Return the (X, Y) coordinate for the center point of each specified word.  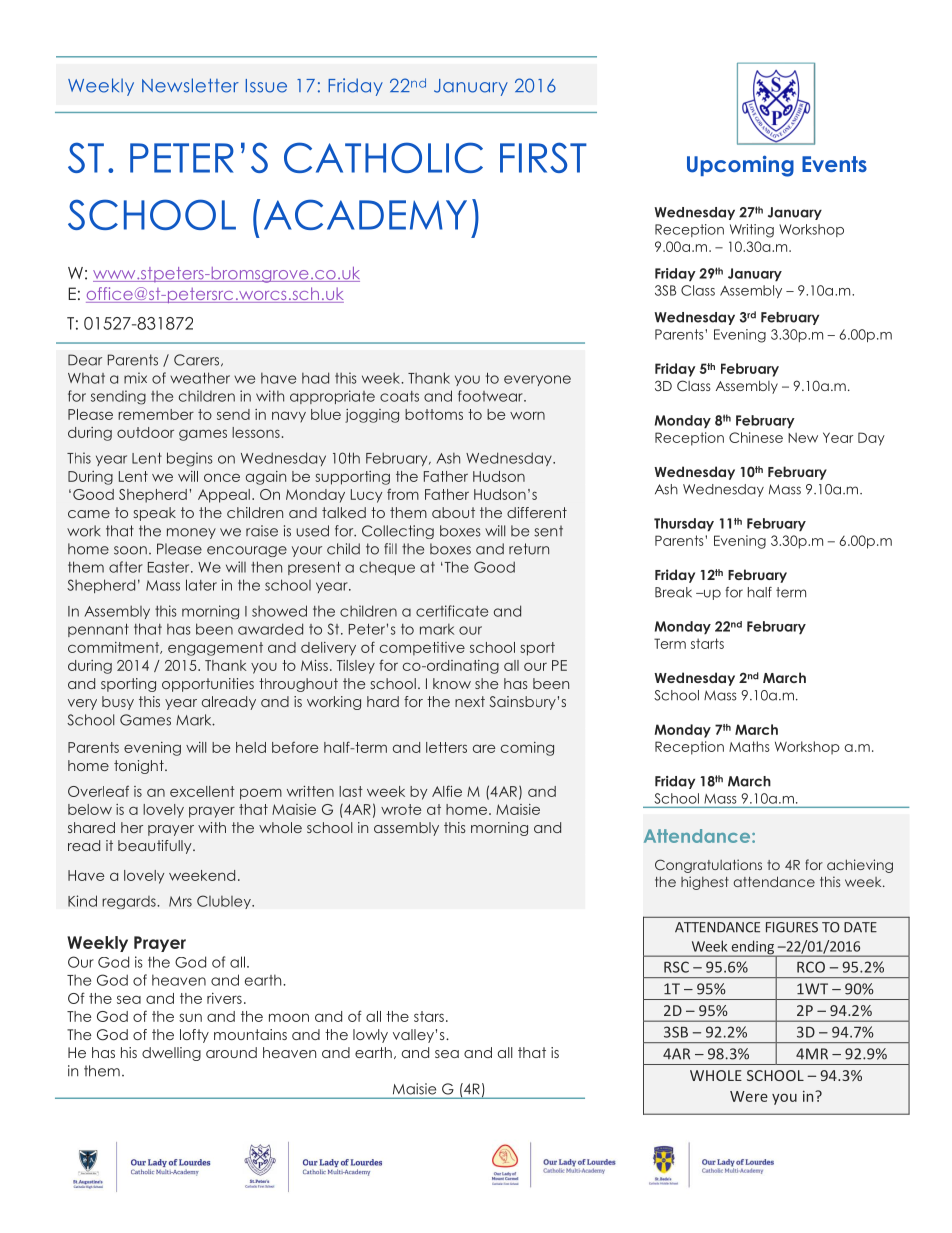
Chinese (756, 437)
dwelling (171, 1054)
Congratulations (708, 866)
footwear (491, 396)
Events (834, 164)
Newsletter (190, 85)
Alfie (447, 791)
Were (749, 1096)
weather (200, 378)
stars (429, 1016)
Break (673, 592)
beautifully (156, 847)
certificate (452, 611)
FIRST (543, 157)
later (201, 585)
